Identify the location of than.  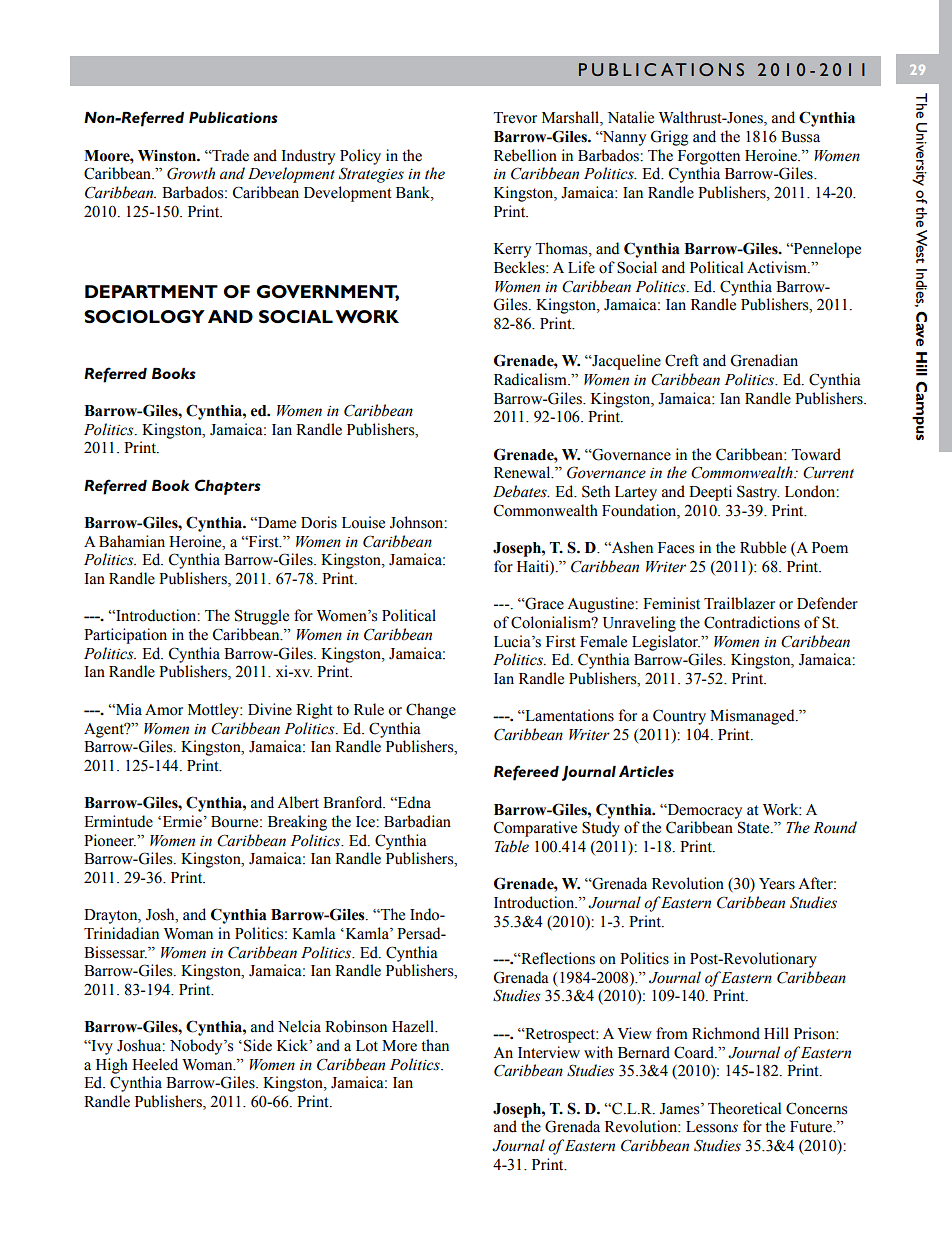
(435, 1045).
